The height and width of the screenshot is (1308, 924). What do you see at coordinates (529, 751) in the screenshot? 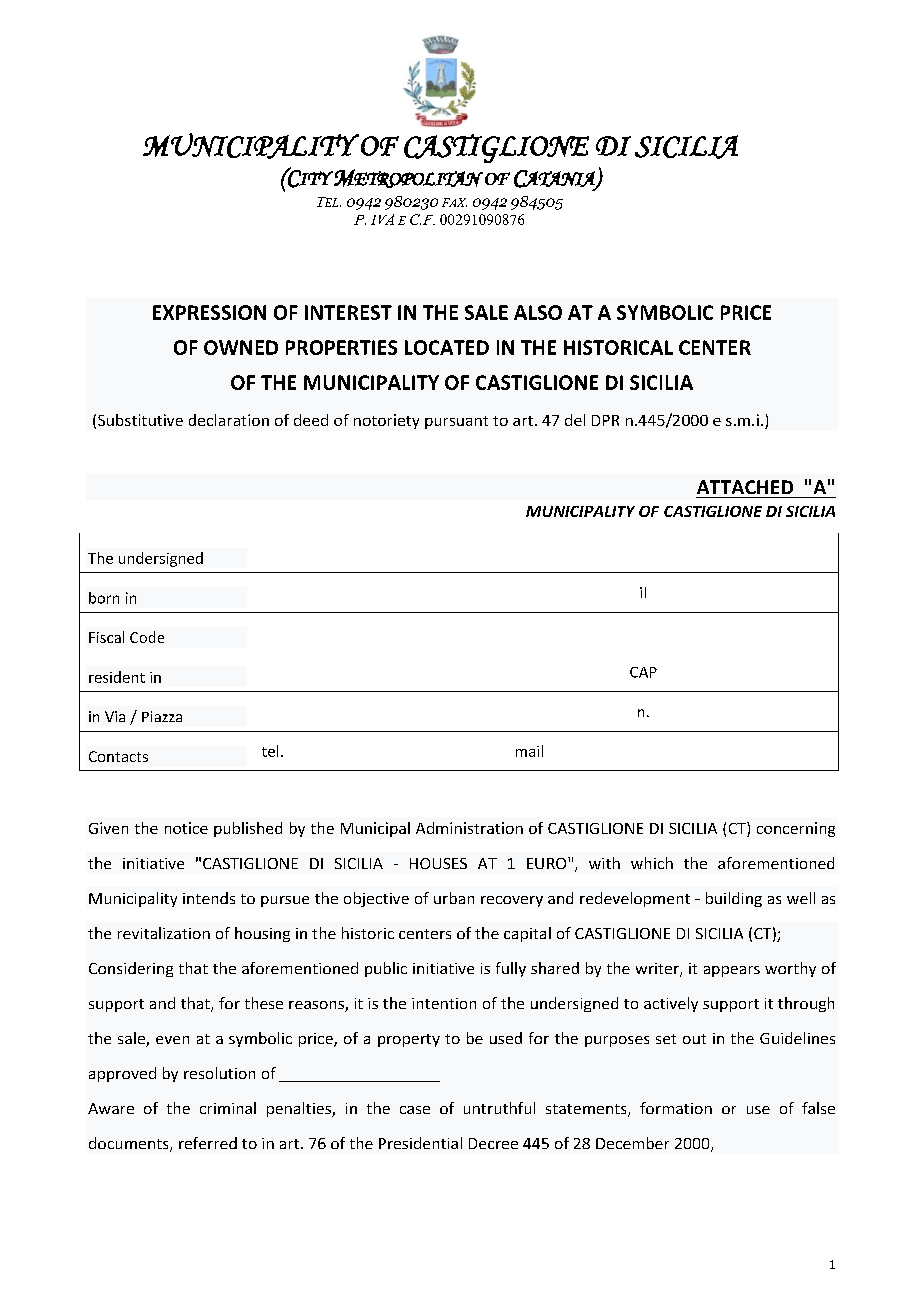
I see `mail` at bounding box center [529, 751].
